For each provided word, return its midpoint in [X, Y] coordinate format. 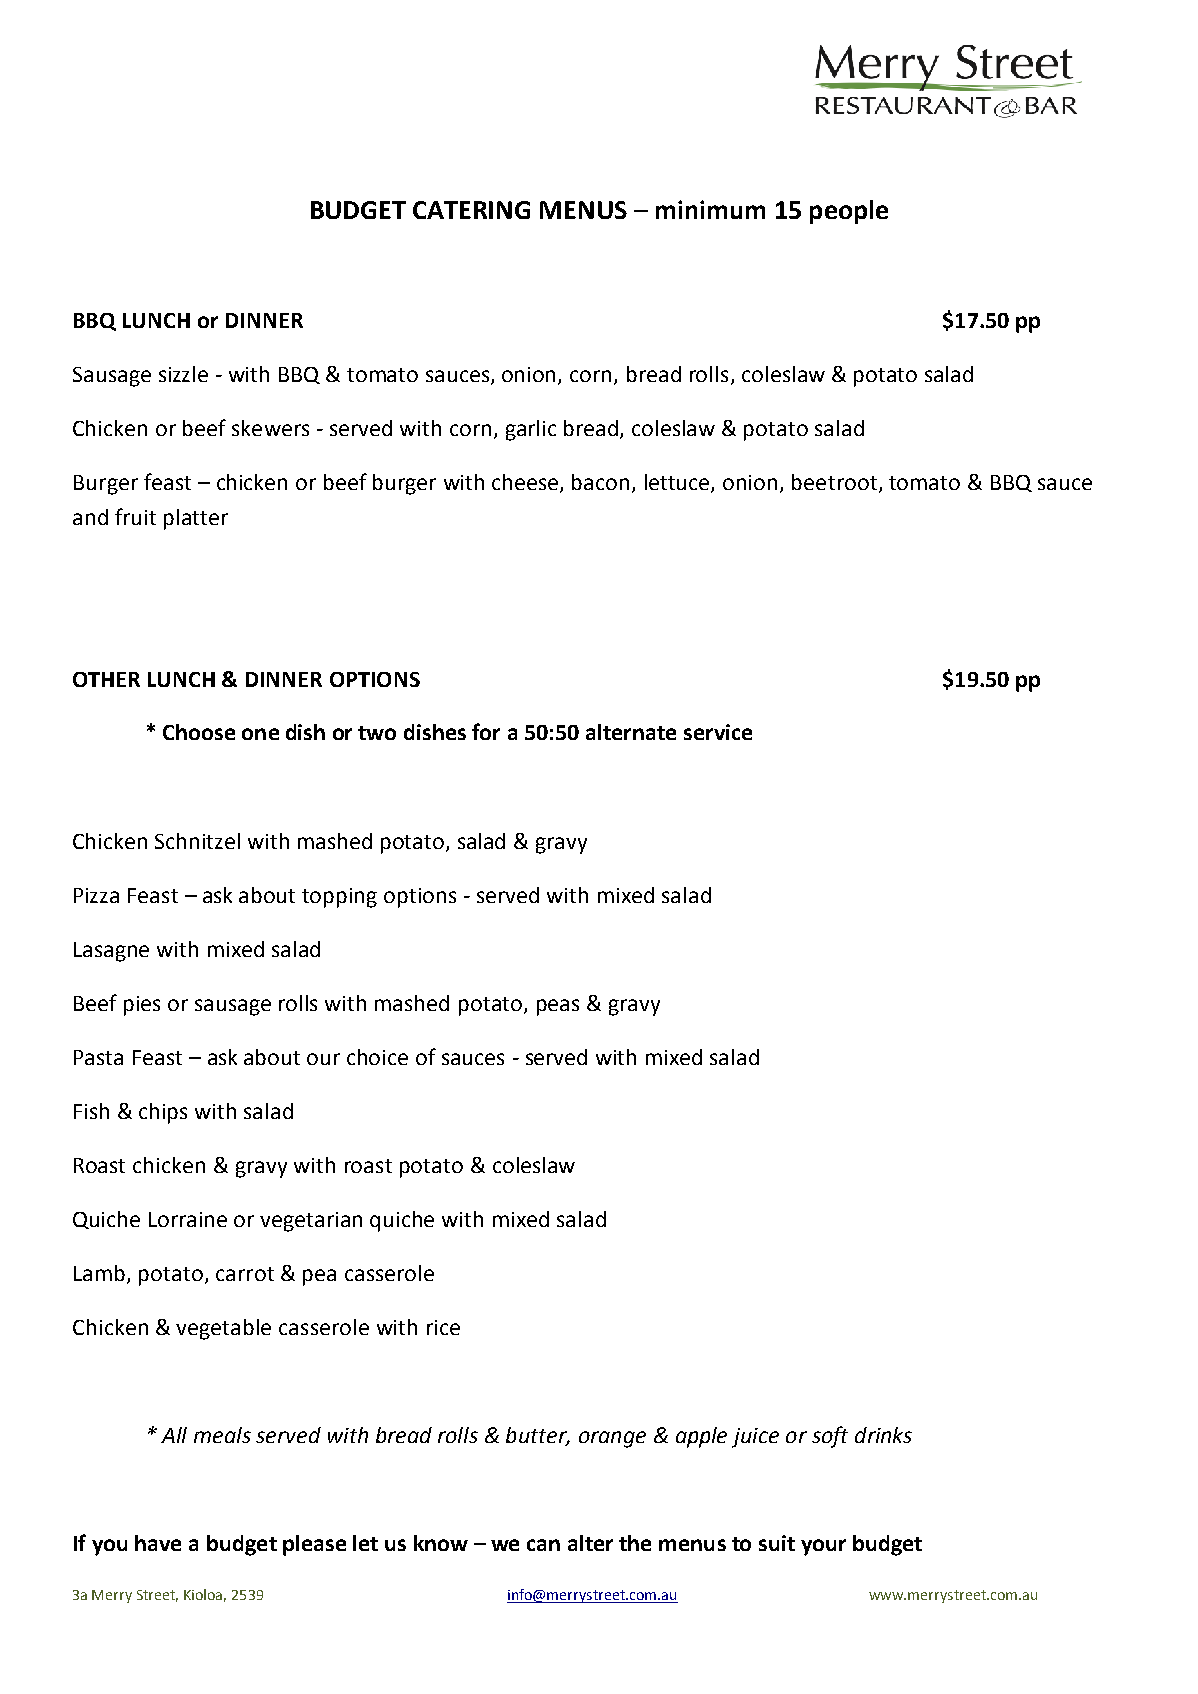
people [849, 212]
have [158, 1543]
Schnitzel [197, 841]
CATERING [471, 210]
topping [339, 898]
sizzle [183, 374]
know [441, 1543]
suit [777, 1543]
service [718, 732]
